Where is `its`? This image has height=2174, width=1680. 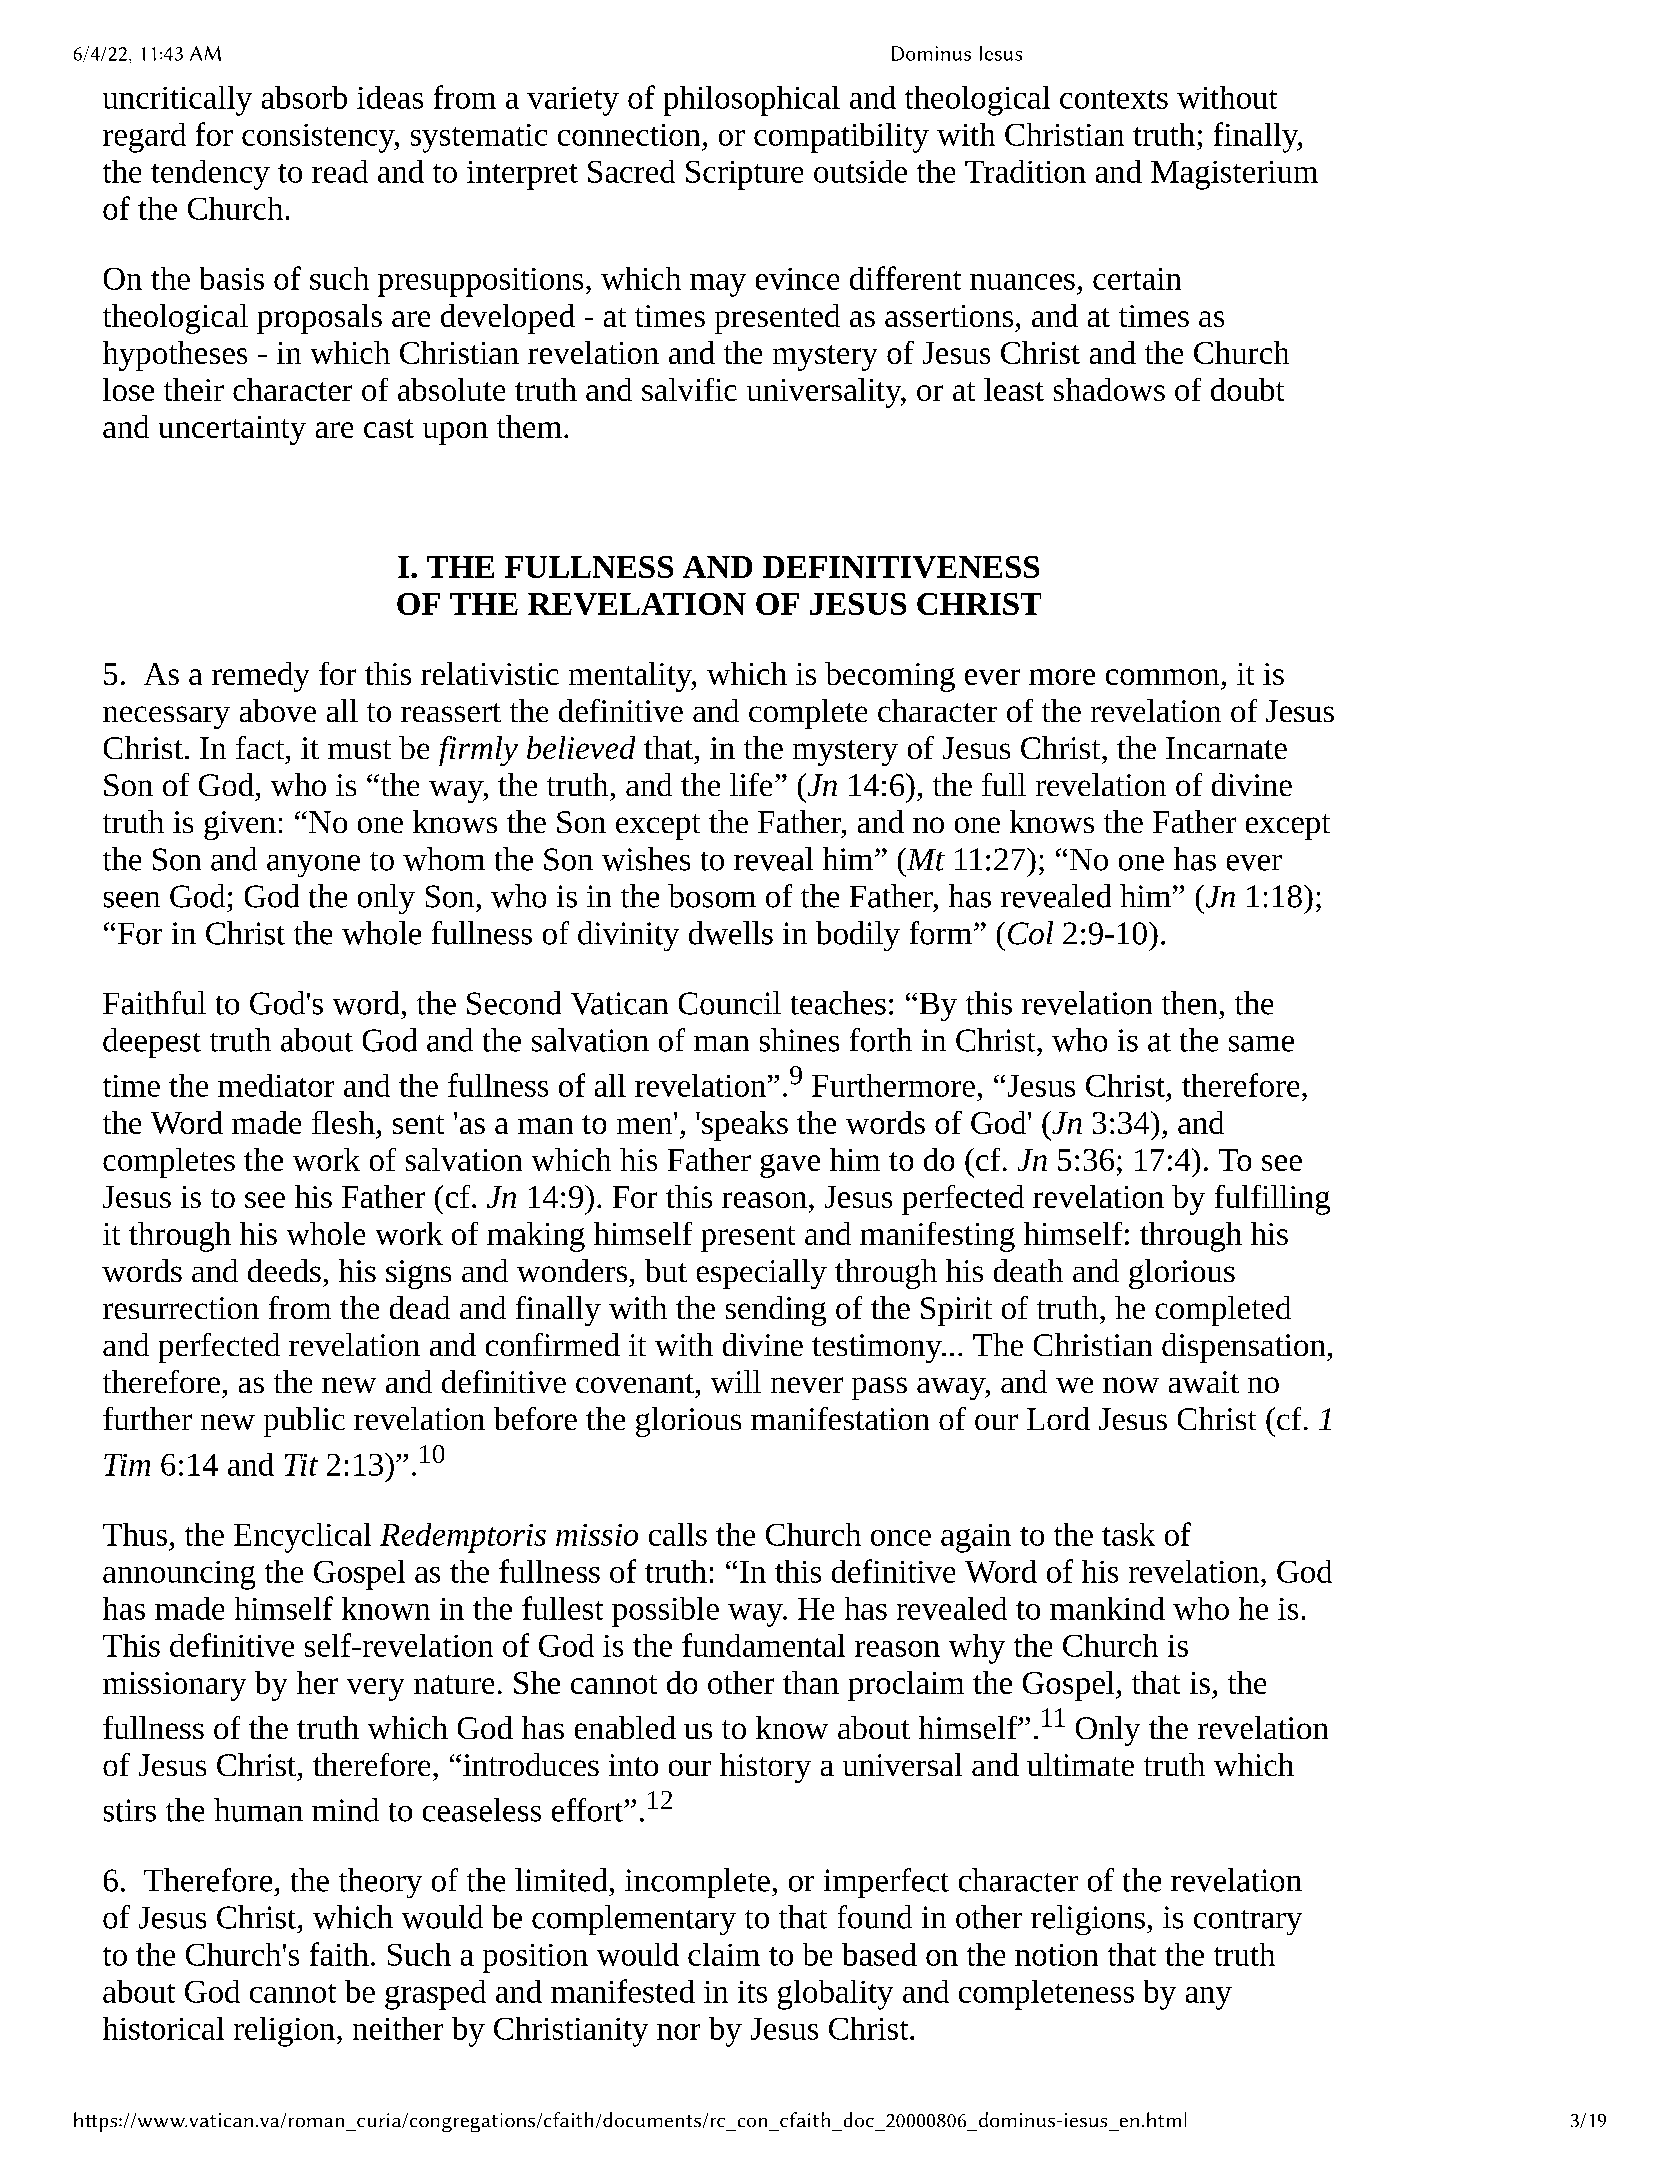 its is located at coordinates (752, 1992).
